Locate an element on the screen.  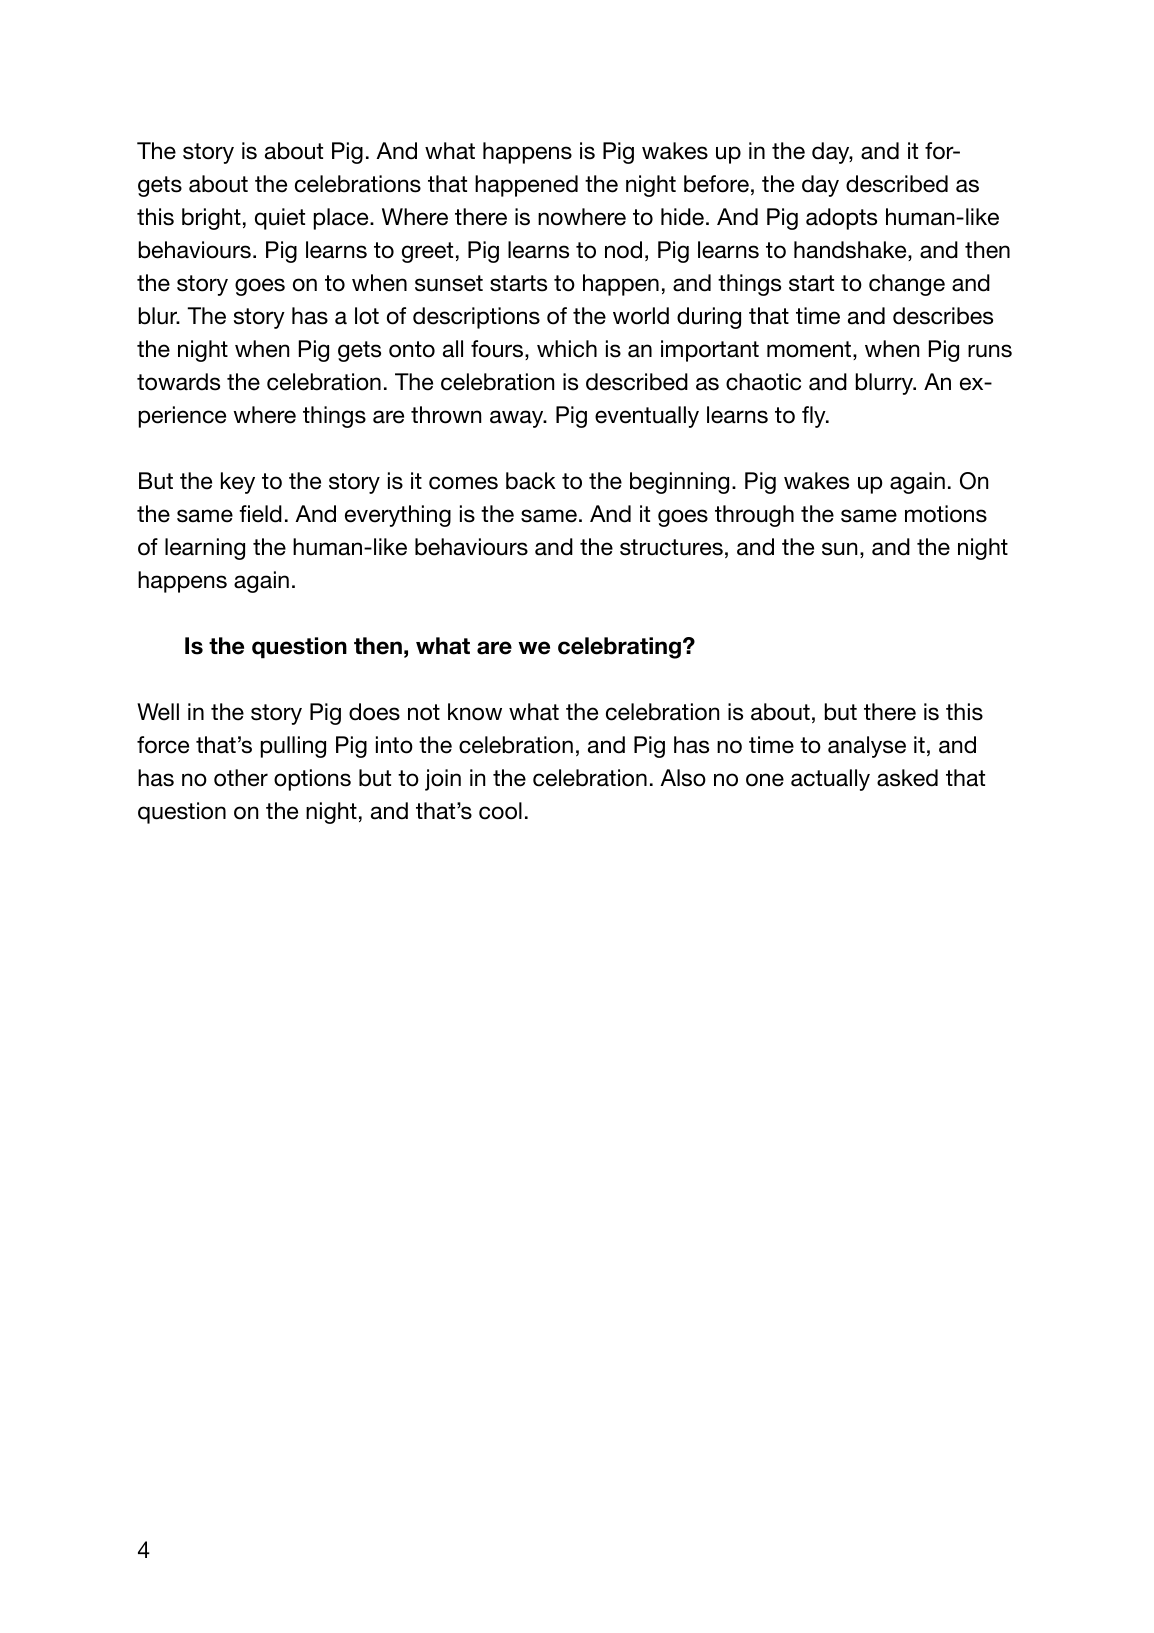
quiet is located at coordinates (280, 219).
